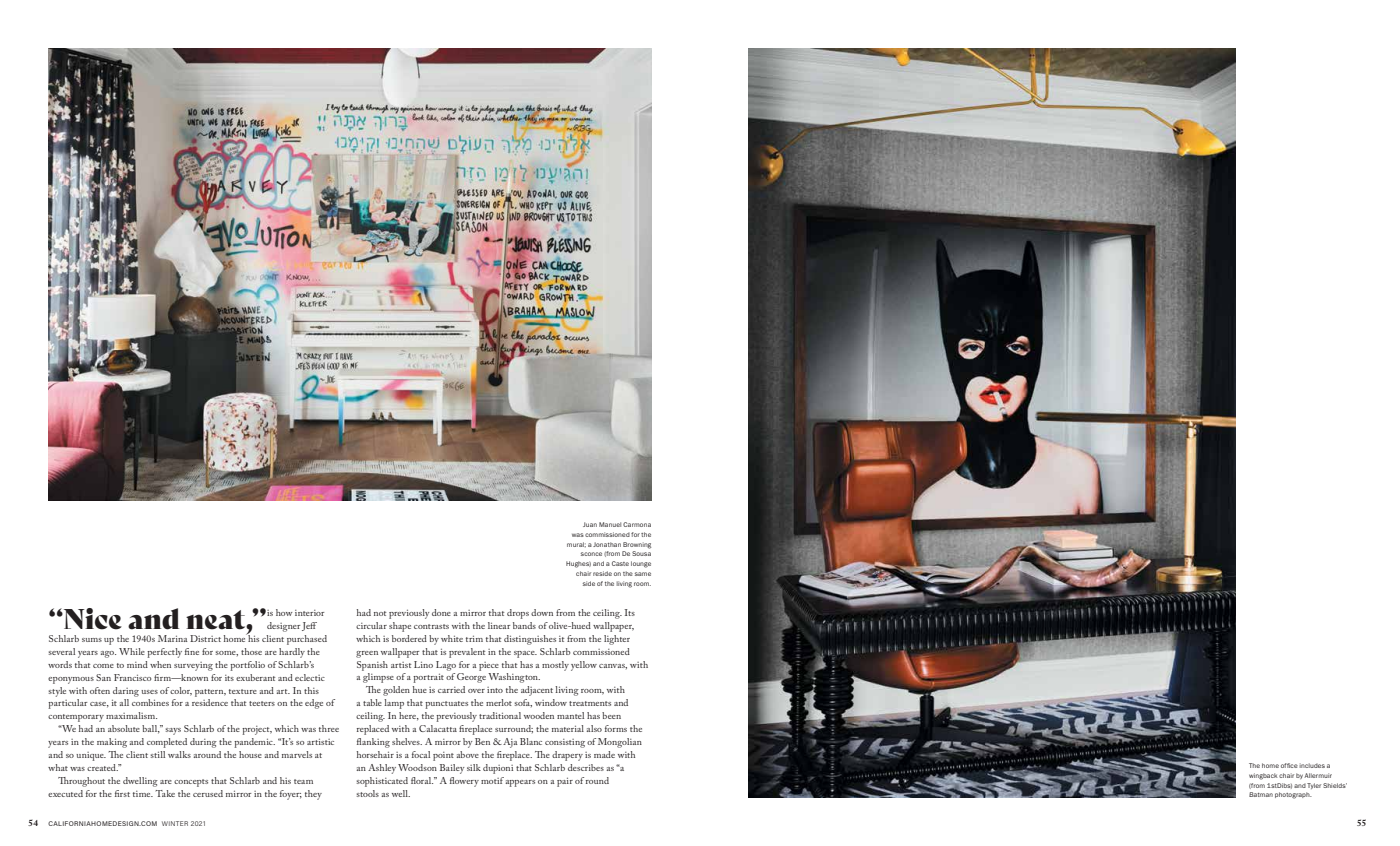 This document has height=846, width=1400. What do you see at coordinates (257, 730) in the document?
I see `project` at bounding box center [257, 730].
